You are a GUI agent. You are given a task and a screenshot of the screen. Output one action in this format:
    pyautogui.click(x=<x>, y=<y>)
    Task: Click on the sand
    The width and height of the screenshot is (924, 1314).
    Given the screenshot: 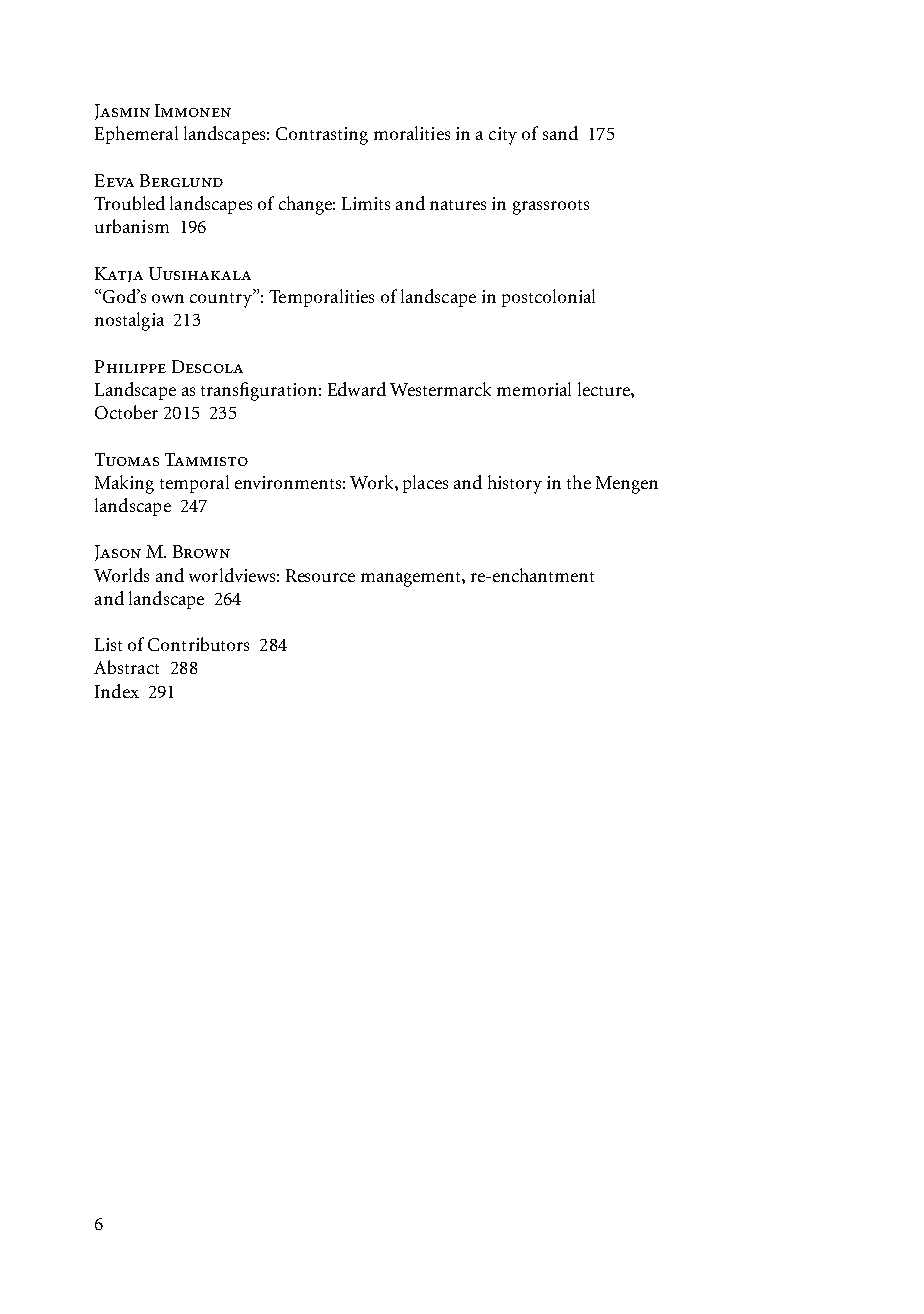 What is the action you would take?
    pyautogui.click(x=560, y=133)
